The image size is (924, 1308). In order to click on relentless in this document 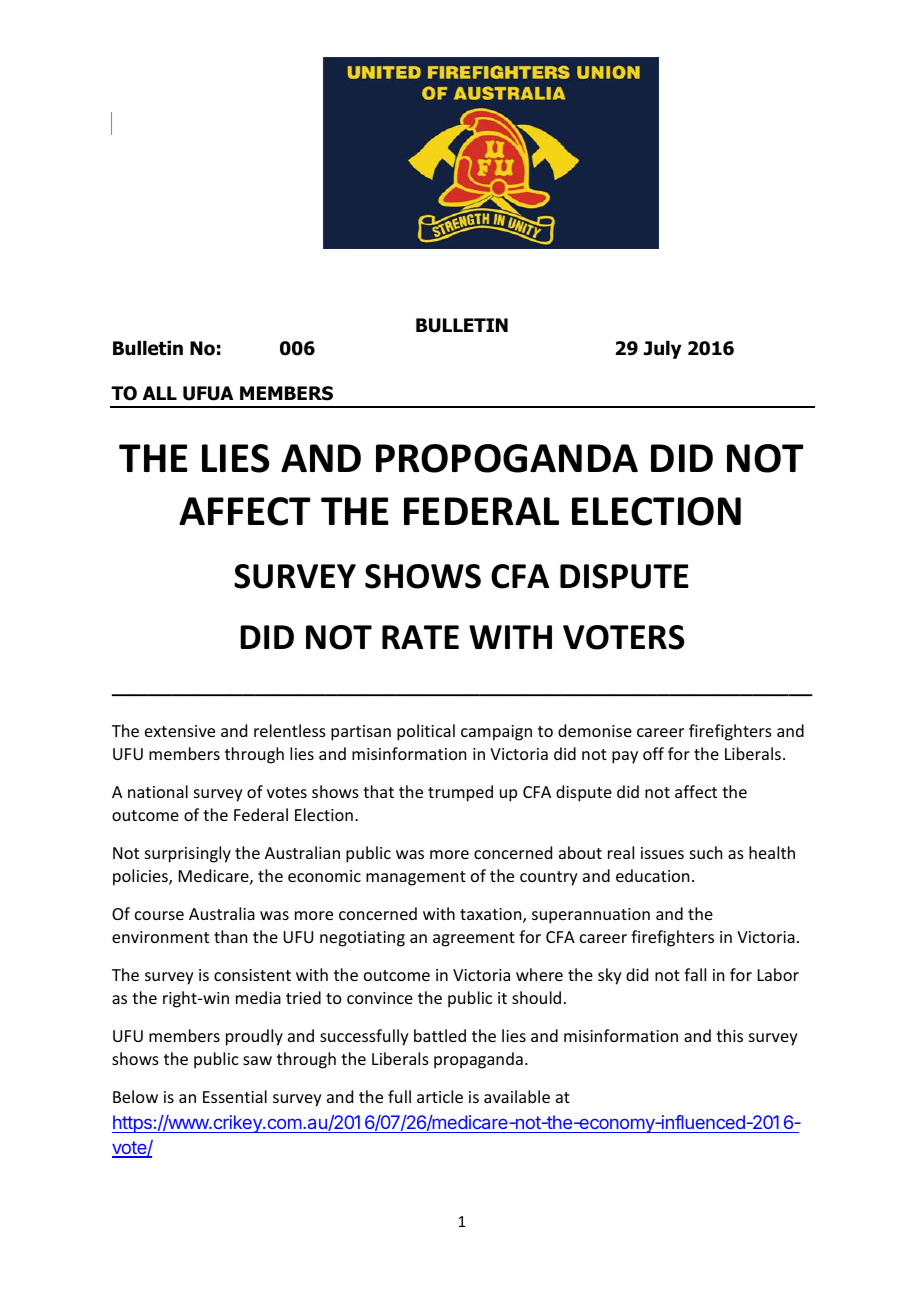, I will do `click(290, 730)`.
